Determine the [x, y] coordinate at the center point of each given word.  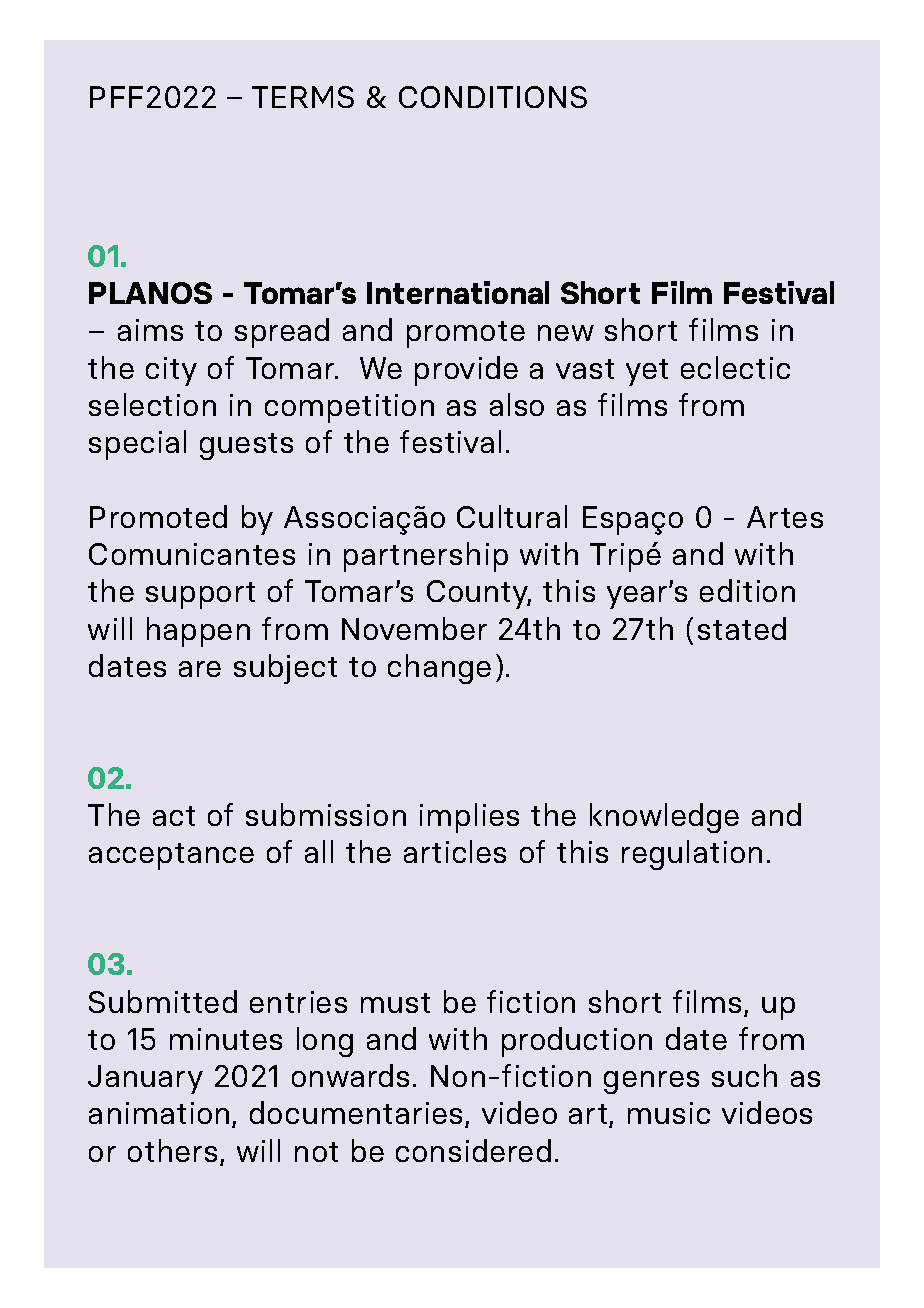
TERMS [303, 97]
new [566, 333]
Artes [785, 517]
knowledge [664, 818]
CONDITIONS [493, 97]
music [669, 1113]
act [174, 816]
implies [469, 818]
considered [473, 1150]
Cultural [512, 516]
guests [246, 446]
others [174, 1152]
